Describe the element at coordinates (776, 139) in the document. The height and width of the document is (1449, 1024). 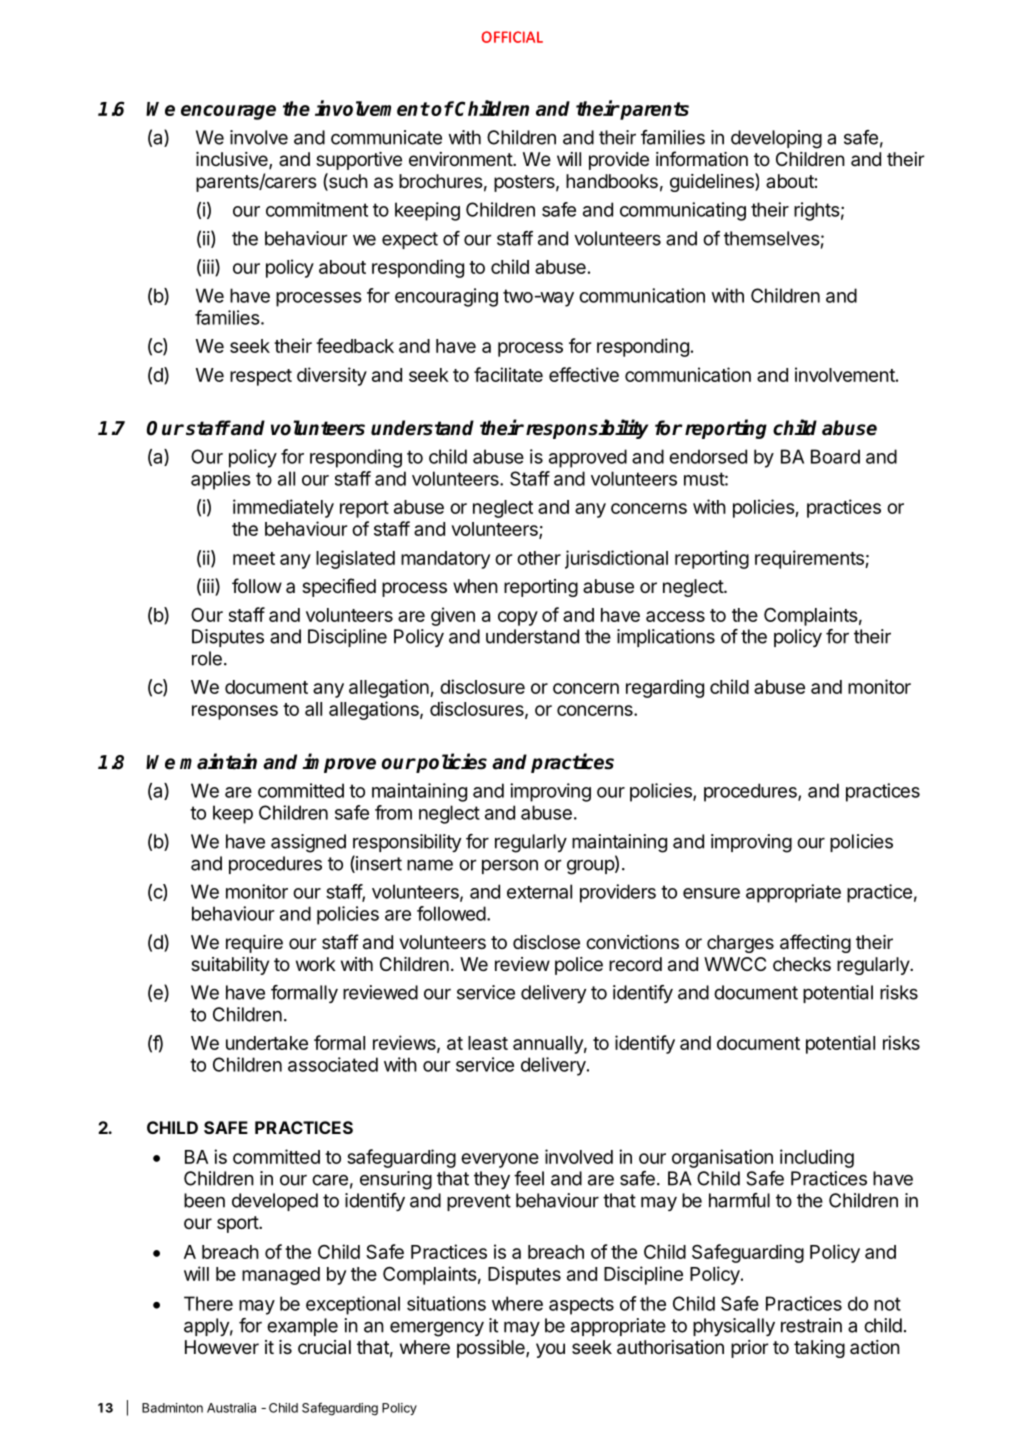
I see `developing` at that location.
